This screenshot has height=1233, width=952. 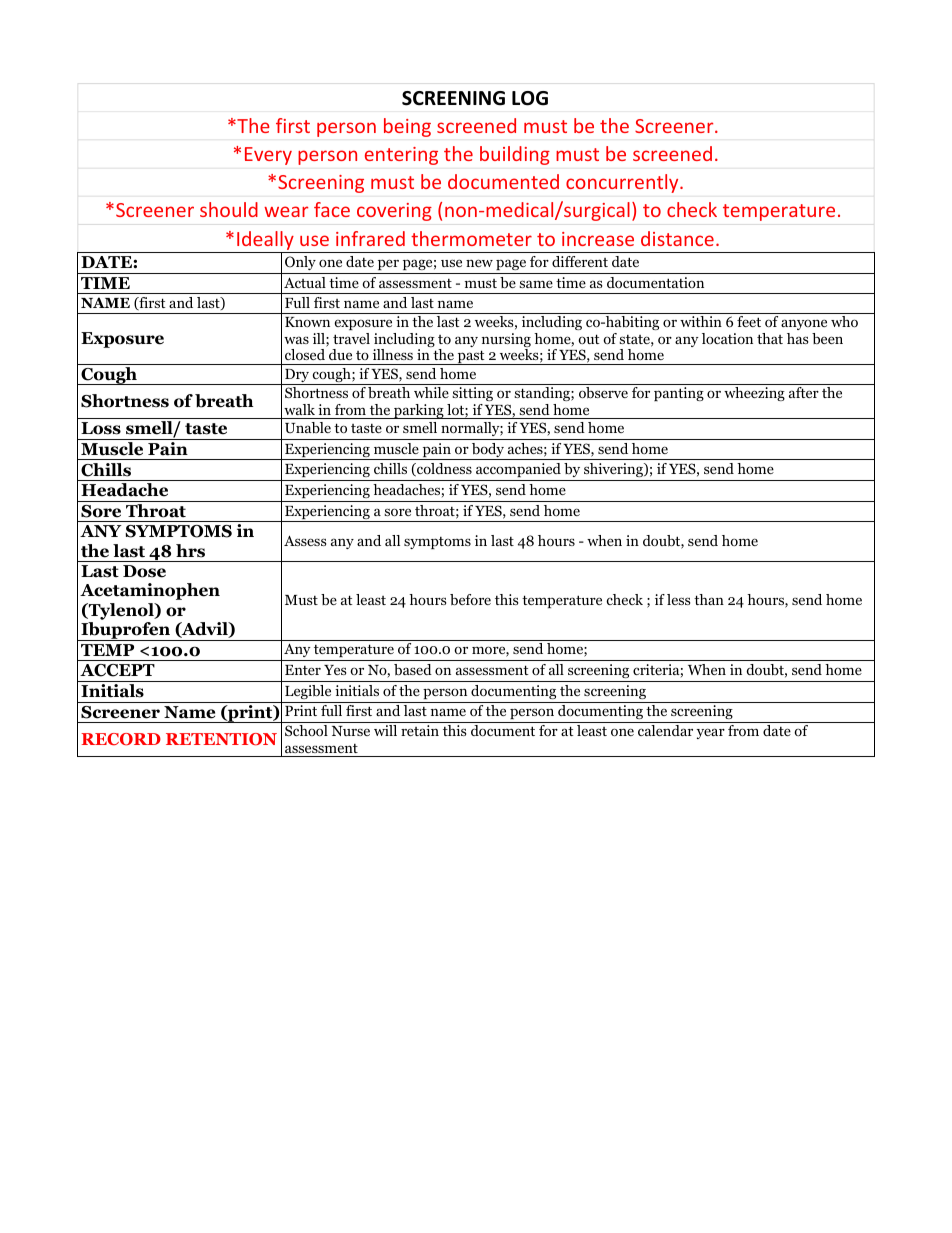 What do you see at coordinates (710, 733) in the screenshot?
I see `year` at bounding box center [710, 733].
